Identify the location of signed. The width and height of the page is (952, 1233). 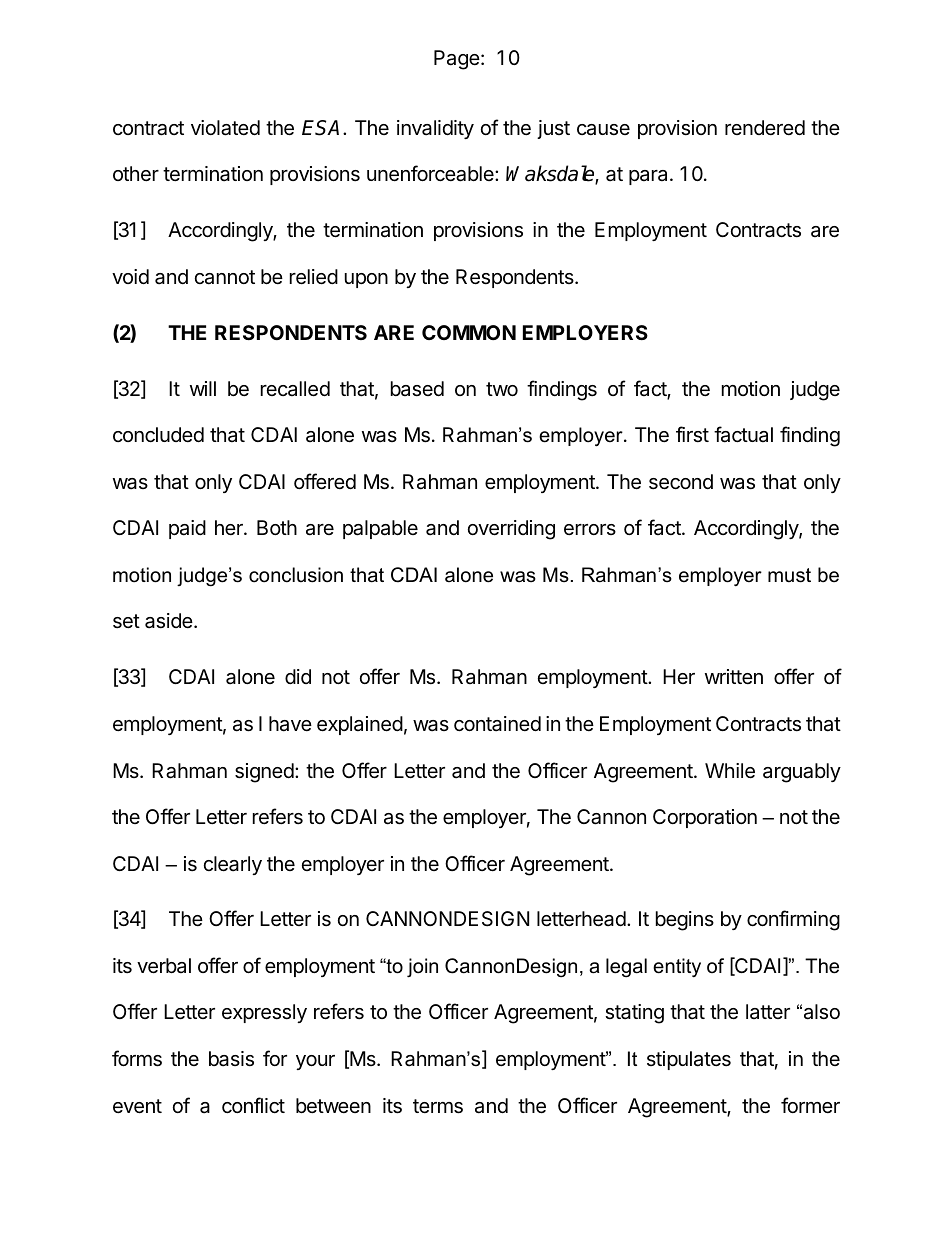
(264, 773).
